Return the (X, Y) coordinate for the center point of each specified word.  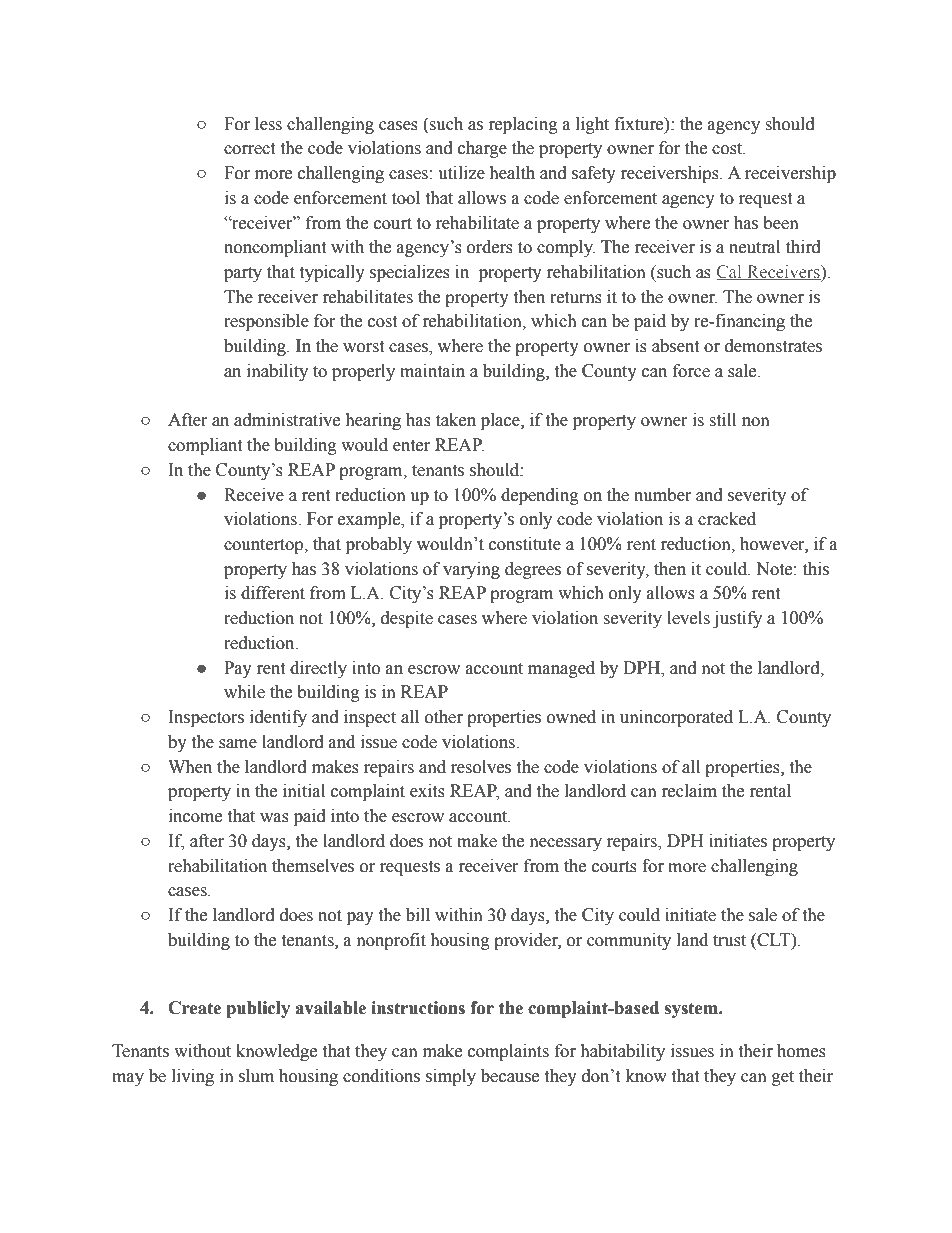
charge (482, 149)
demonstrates (773, 346)
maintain (432, 371)
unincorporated (676, 718)
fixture (640, 124)
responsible (266, 322)
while (244, 692)
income (195, 816)
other (444, 717)
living (193, 1077)
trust (729, 941)
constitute (525, 544)
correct (249, 149)
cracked (727, 519)
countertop (265, 546)
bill (418, 915)
